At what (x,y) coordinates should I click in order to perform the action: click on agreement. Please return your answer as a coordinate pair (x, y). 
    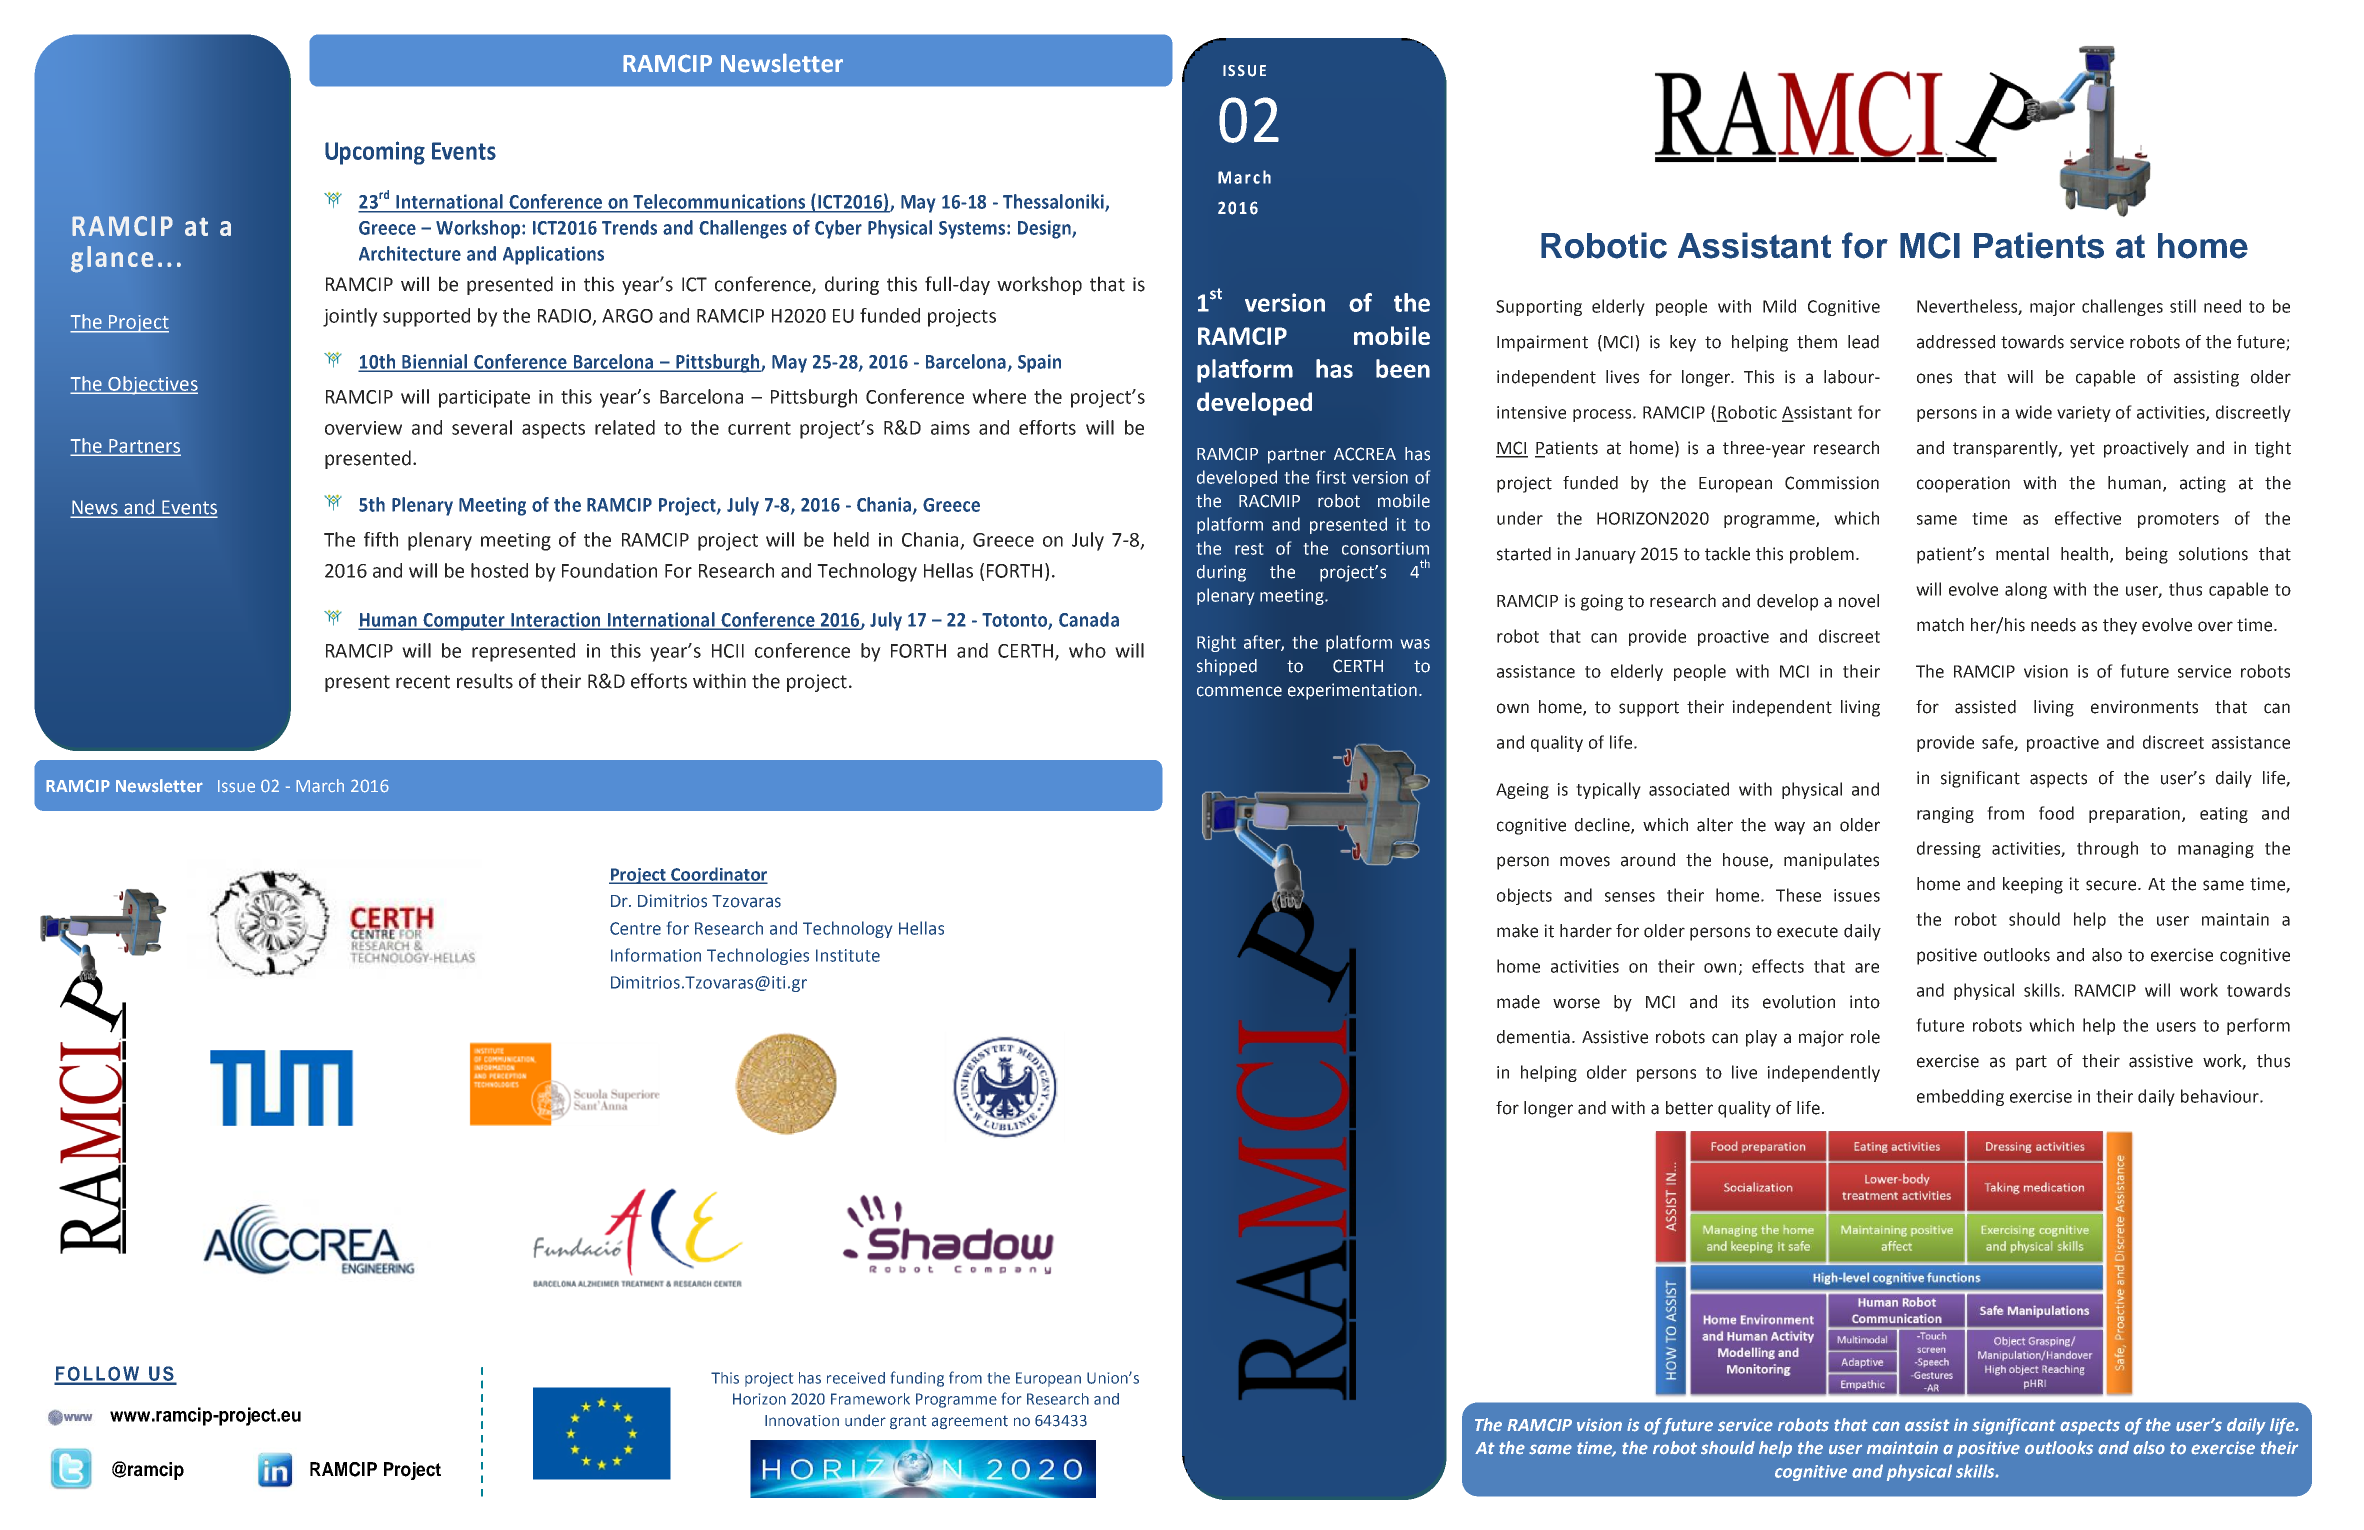
    Looking at the image, I should click on (970, 1422).
